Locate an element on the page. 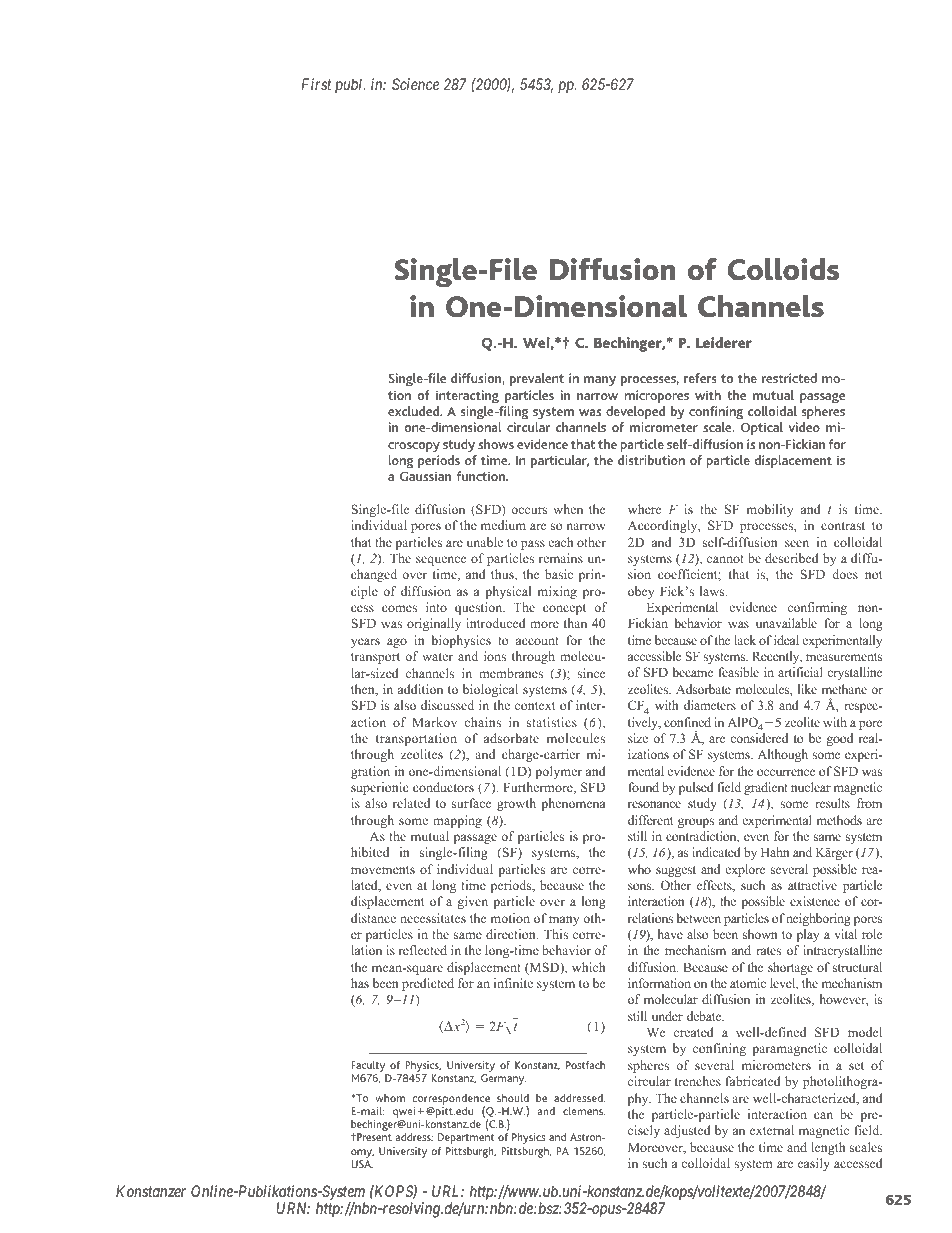 This page has width=952, height=1233. excluded is located at coordinates (415, 411).
